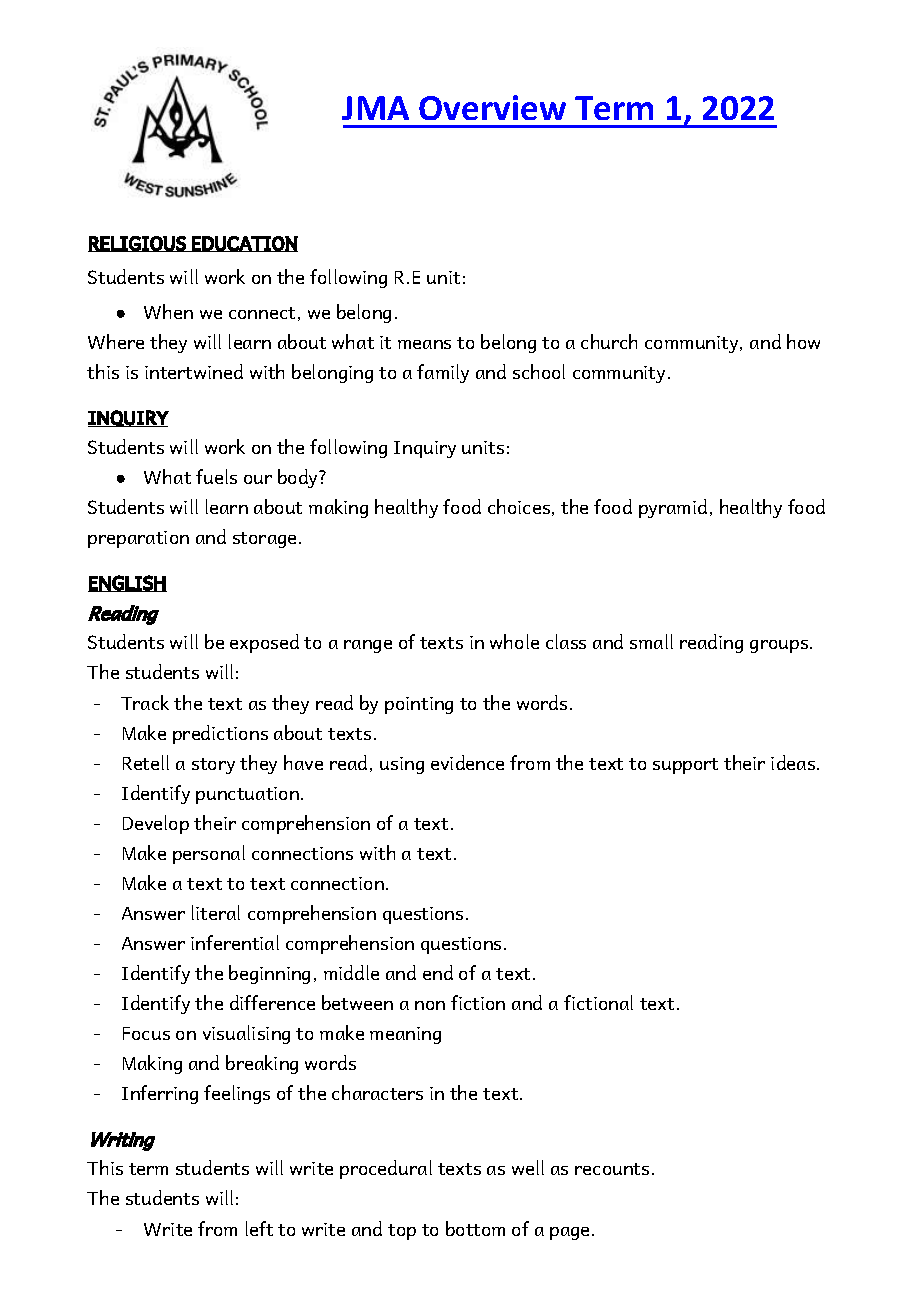  I want to click on bottom, so click(475, 1228).
